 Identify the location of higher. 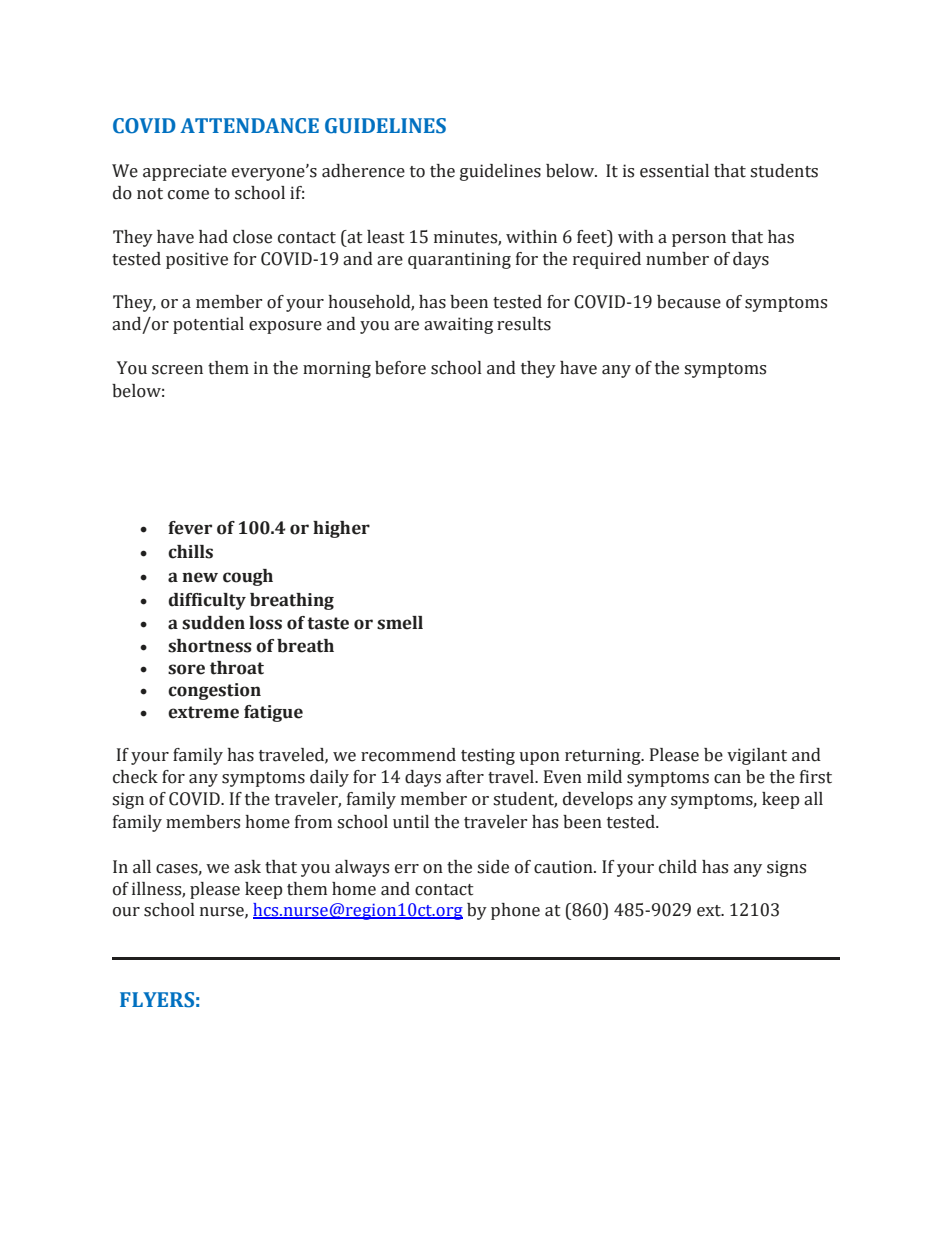
(341, 529).
